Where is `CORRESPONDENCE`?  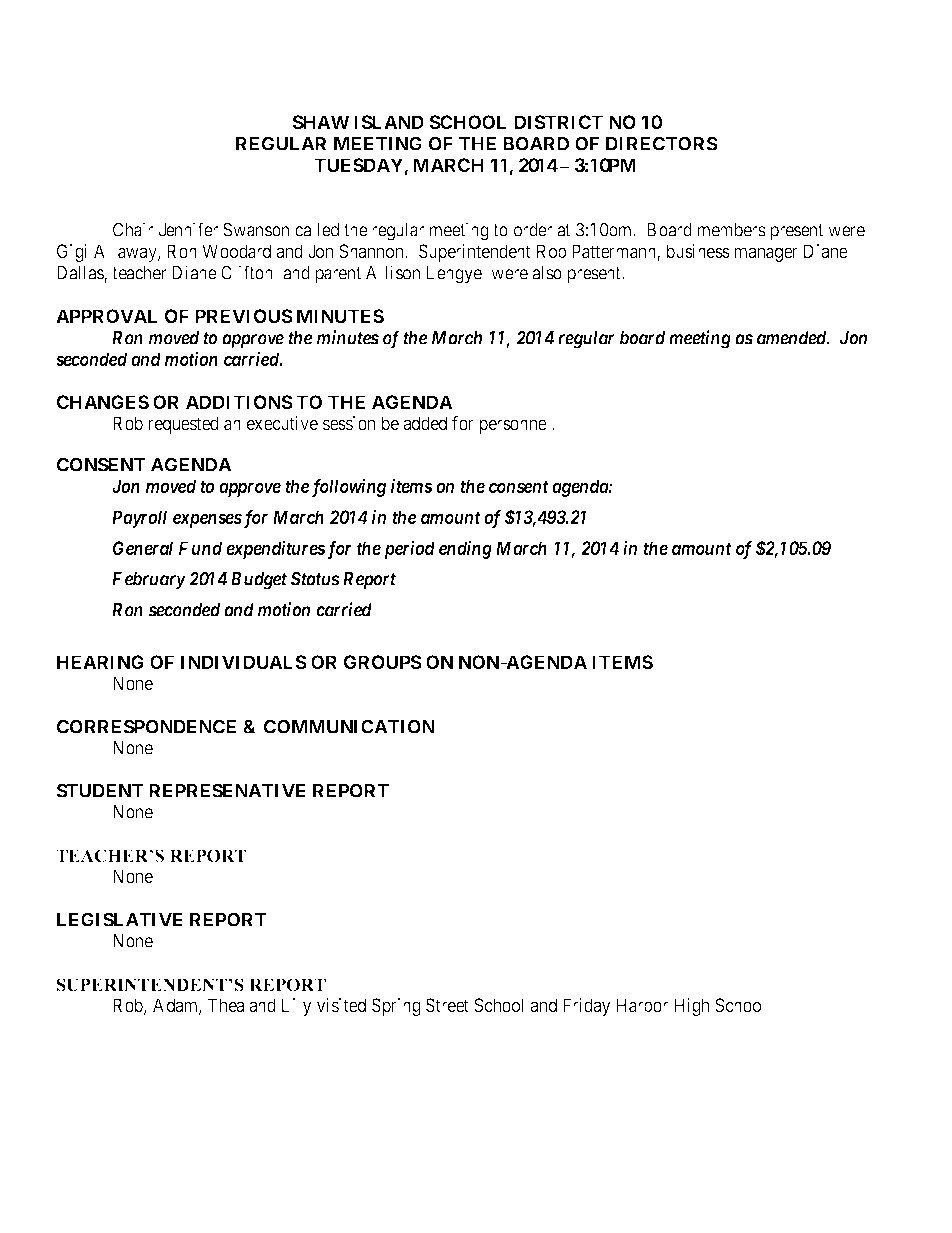 CORRESPONDENCE is located at coordinates (146, 726).
